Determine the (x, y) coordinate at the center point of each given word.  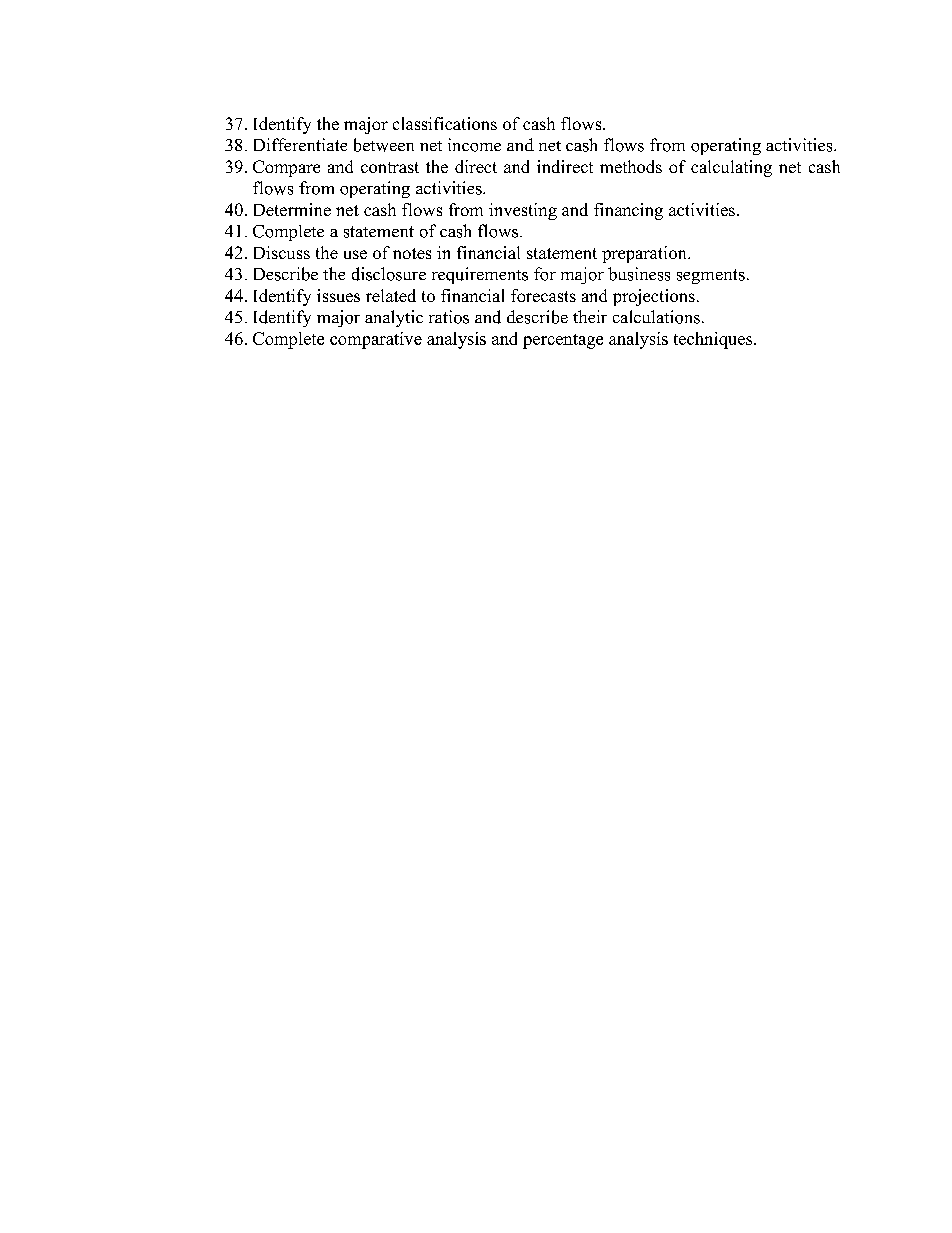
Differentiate (300, 144)
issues (338, 295)
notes (412, 253)
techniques (714, 340)
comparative (376, 340)
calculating (731, 168)
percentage (563, 341)
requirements (480, 275)
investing (523, 211)
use (355, 254)
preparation (645, 254)
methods (631, 166)
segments (711, 276)
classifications (445, 123)
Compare (286, 168)
